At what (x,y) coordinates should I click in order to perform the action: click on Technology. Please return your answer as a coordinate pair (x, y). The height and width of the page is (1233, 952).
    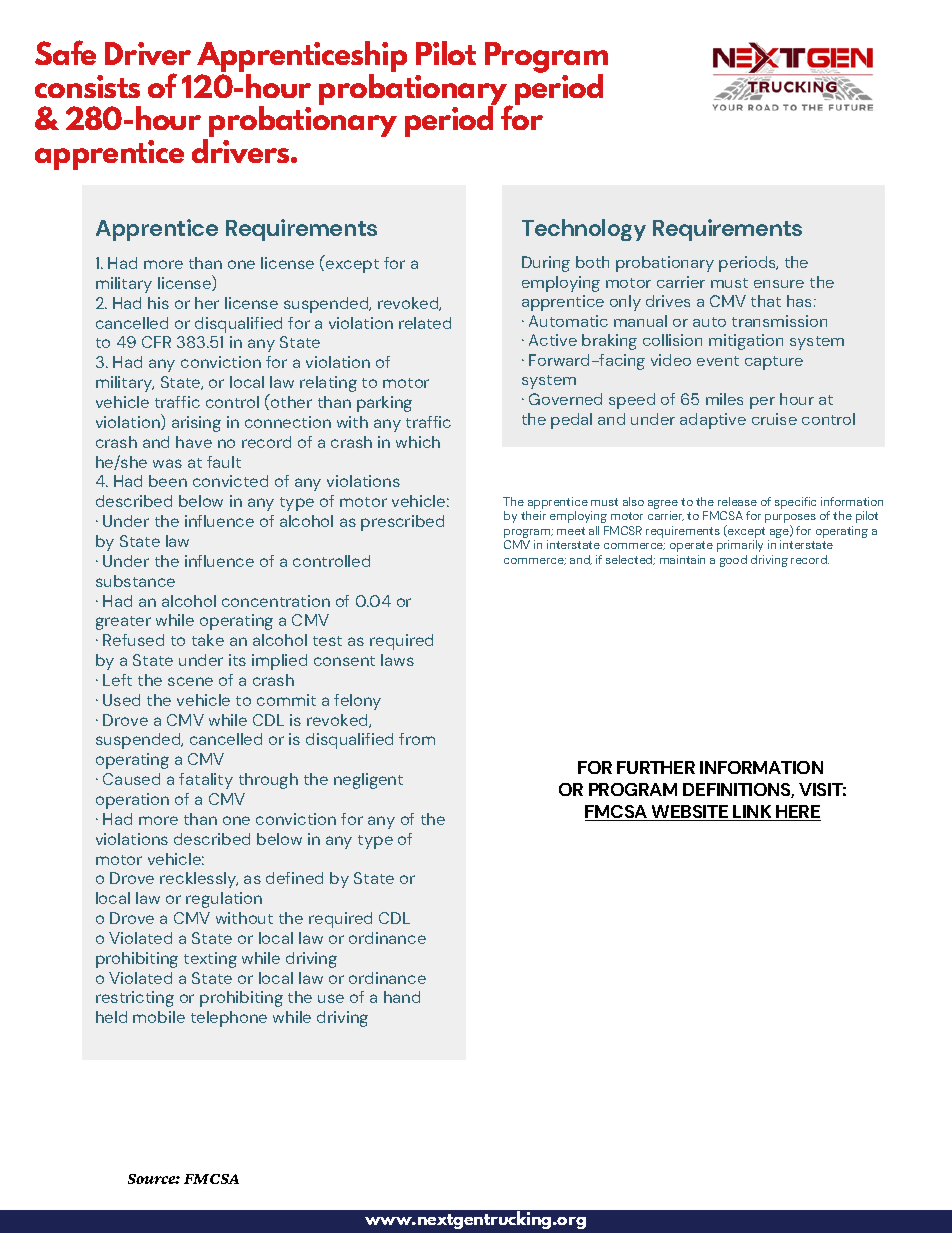
    Looking at the image, I should click on (584, 230).
